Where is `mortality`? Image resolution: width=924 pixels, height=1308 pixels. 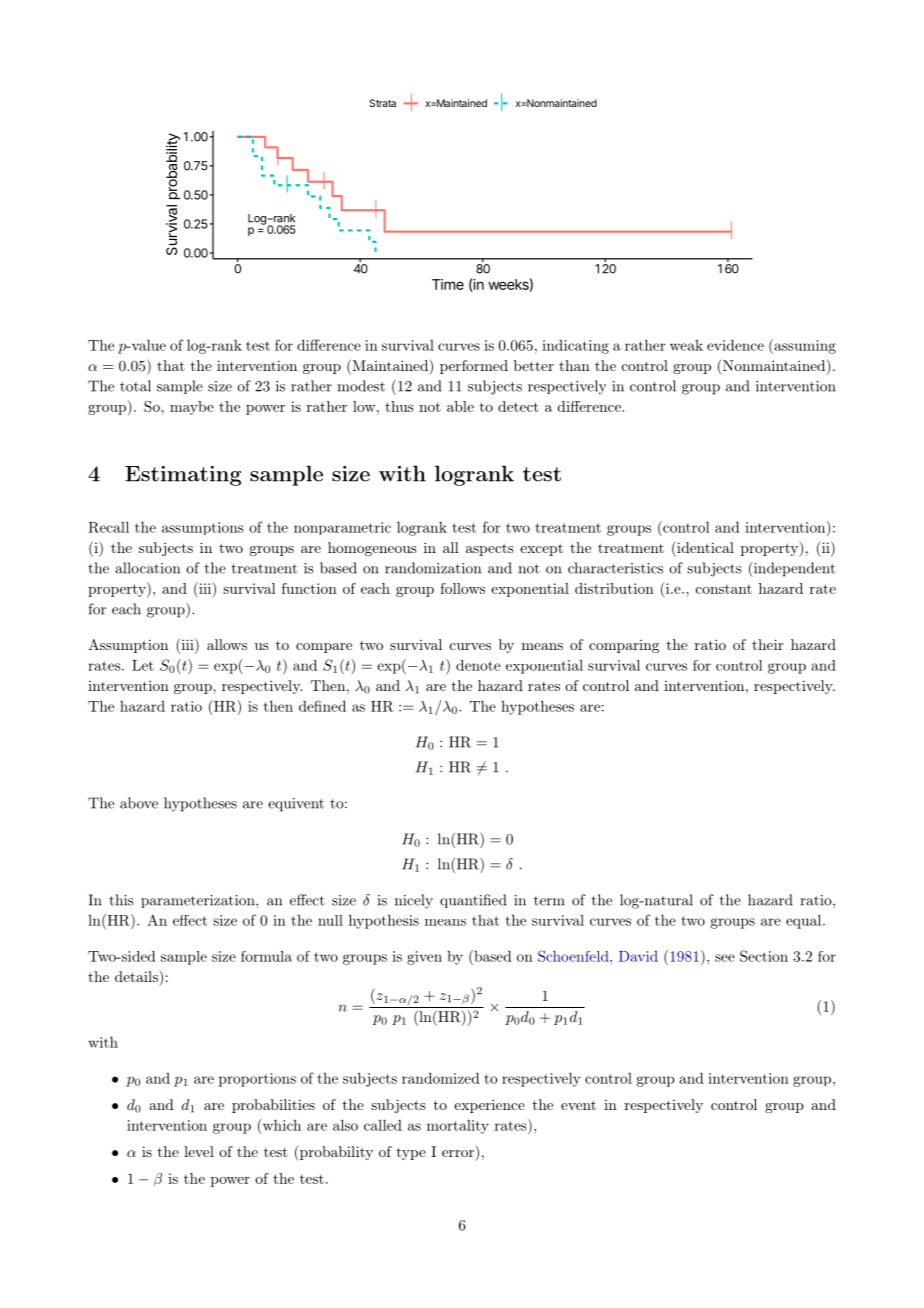 mortality is located at coordinates (458, 1127).
